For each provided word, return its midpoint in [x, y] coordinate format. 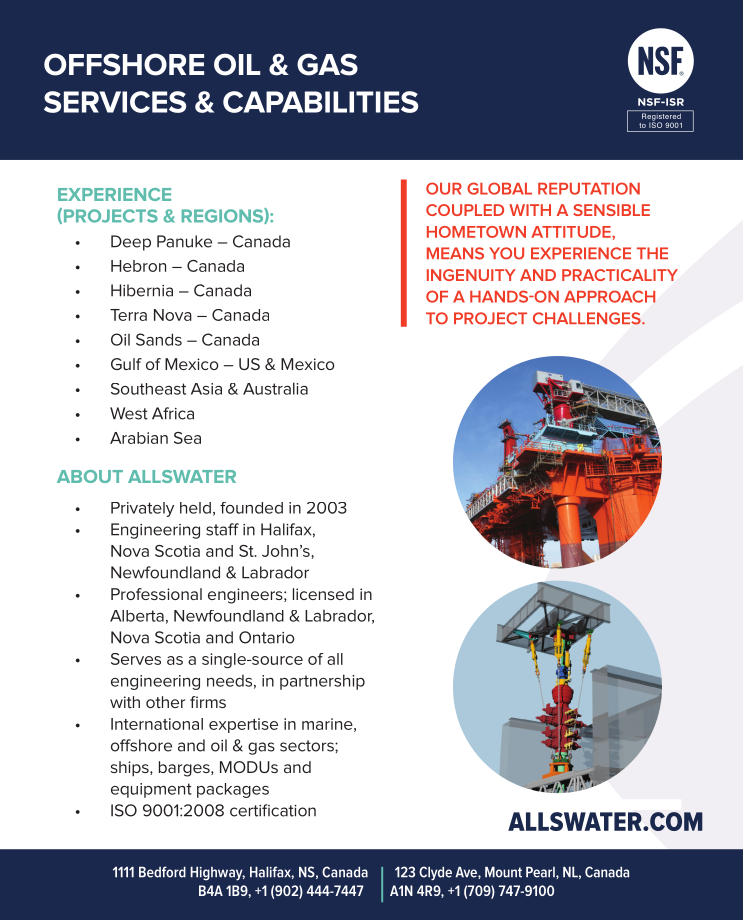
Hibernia [142, 290]
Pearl [541, 873]
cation [293, 811]
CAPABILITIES [320, 102]
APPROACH [610, 296]
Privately [142, 509]
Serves [136, 659]
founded [251, 508]
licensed [323, 594]
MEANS [455, 253]
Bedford [162, 872]
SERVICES [115, 102]
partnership [322, 682]
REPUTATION [589, 188]
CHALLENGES [588, 318]
